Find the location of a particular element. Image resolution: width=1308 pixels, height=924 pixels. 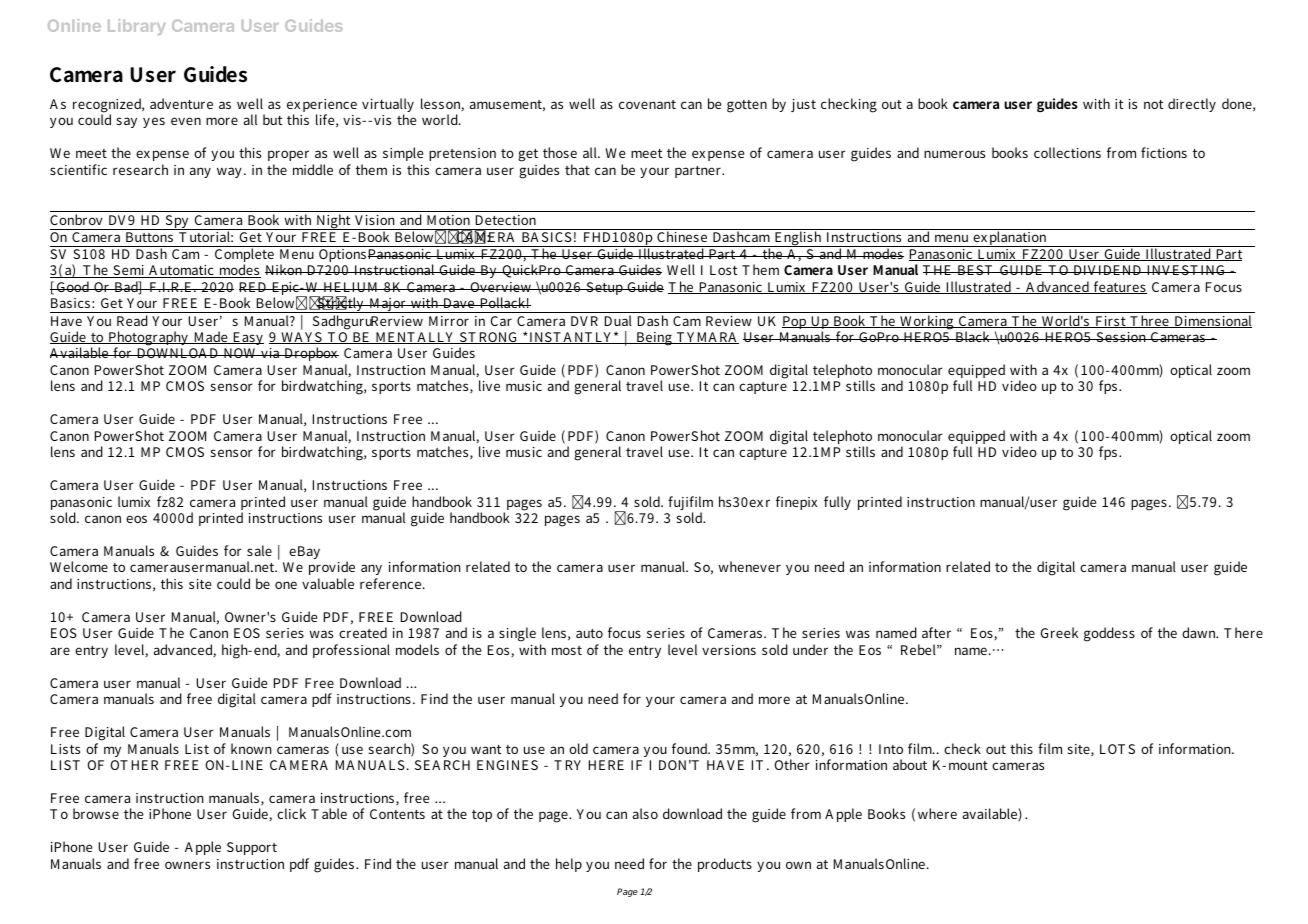

covenant is located at coordinates (647, 104).
